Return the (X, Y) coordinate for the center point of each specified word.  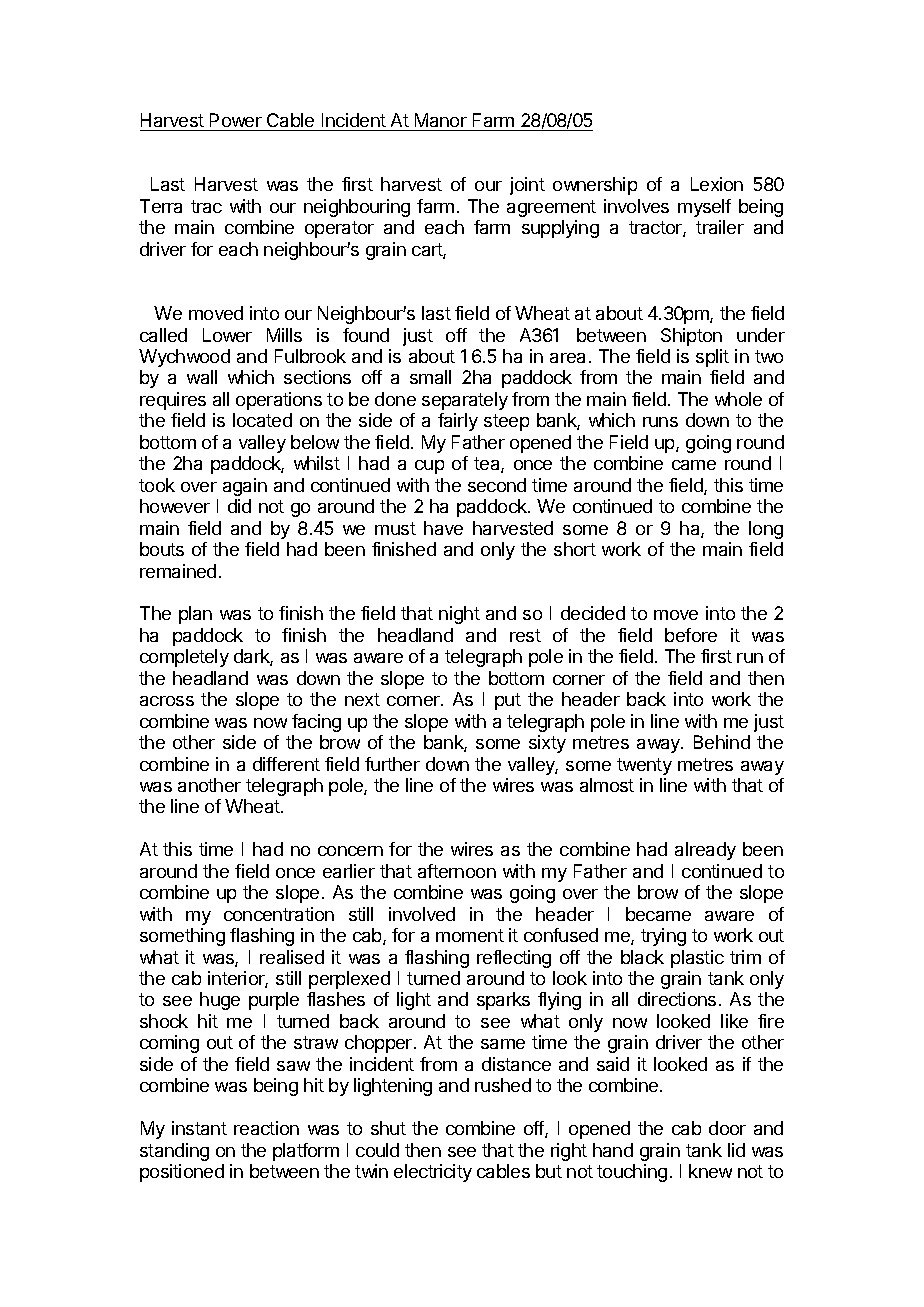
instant (199, 1128)
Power (236, 120)
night (459, 615)
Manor (441, 120)
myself (704, 208)
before (691, 635)
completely (184, 658)
